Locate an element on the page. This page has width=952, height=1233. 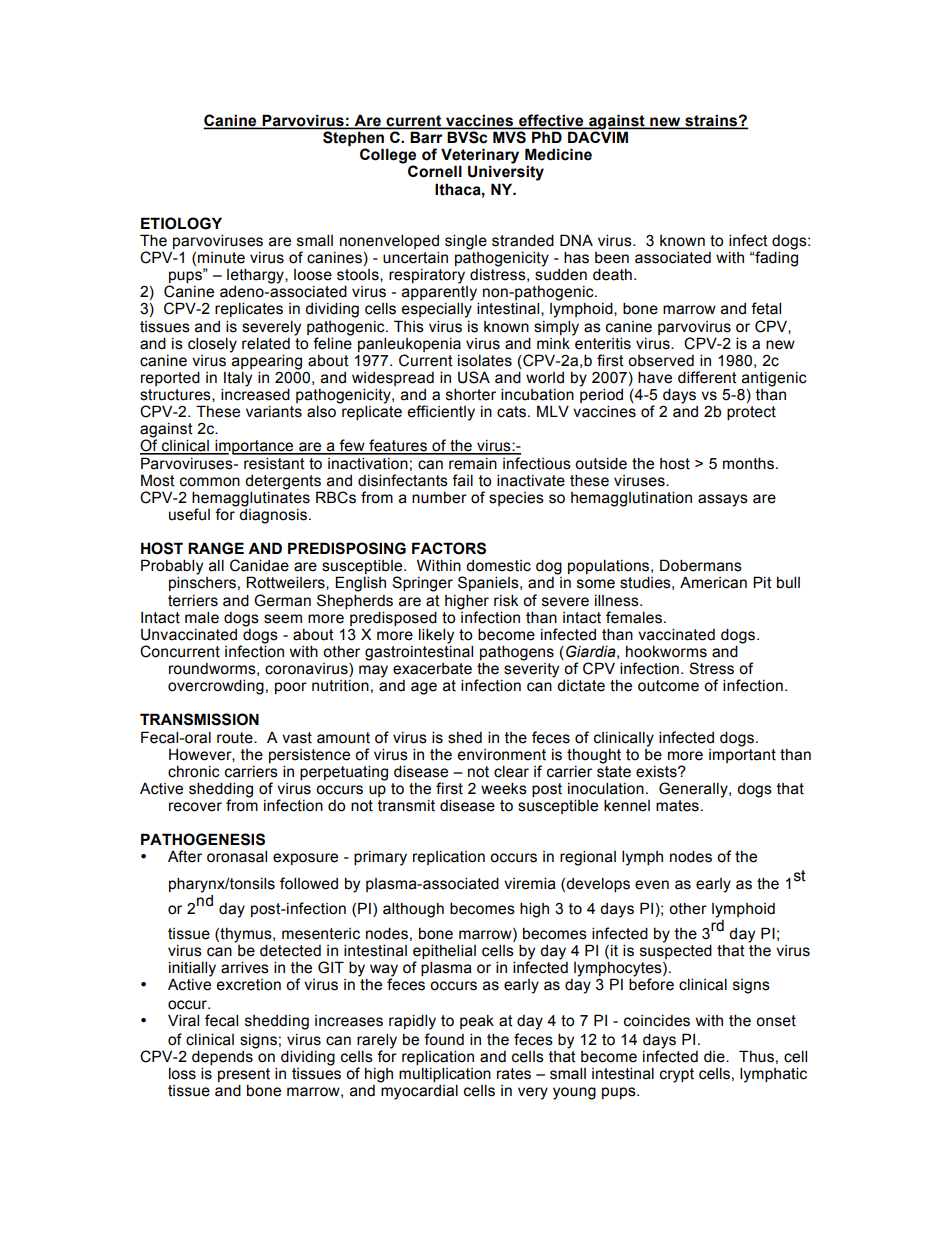
Veterinary is located at coordinates (480, 157).
